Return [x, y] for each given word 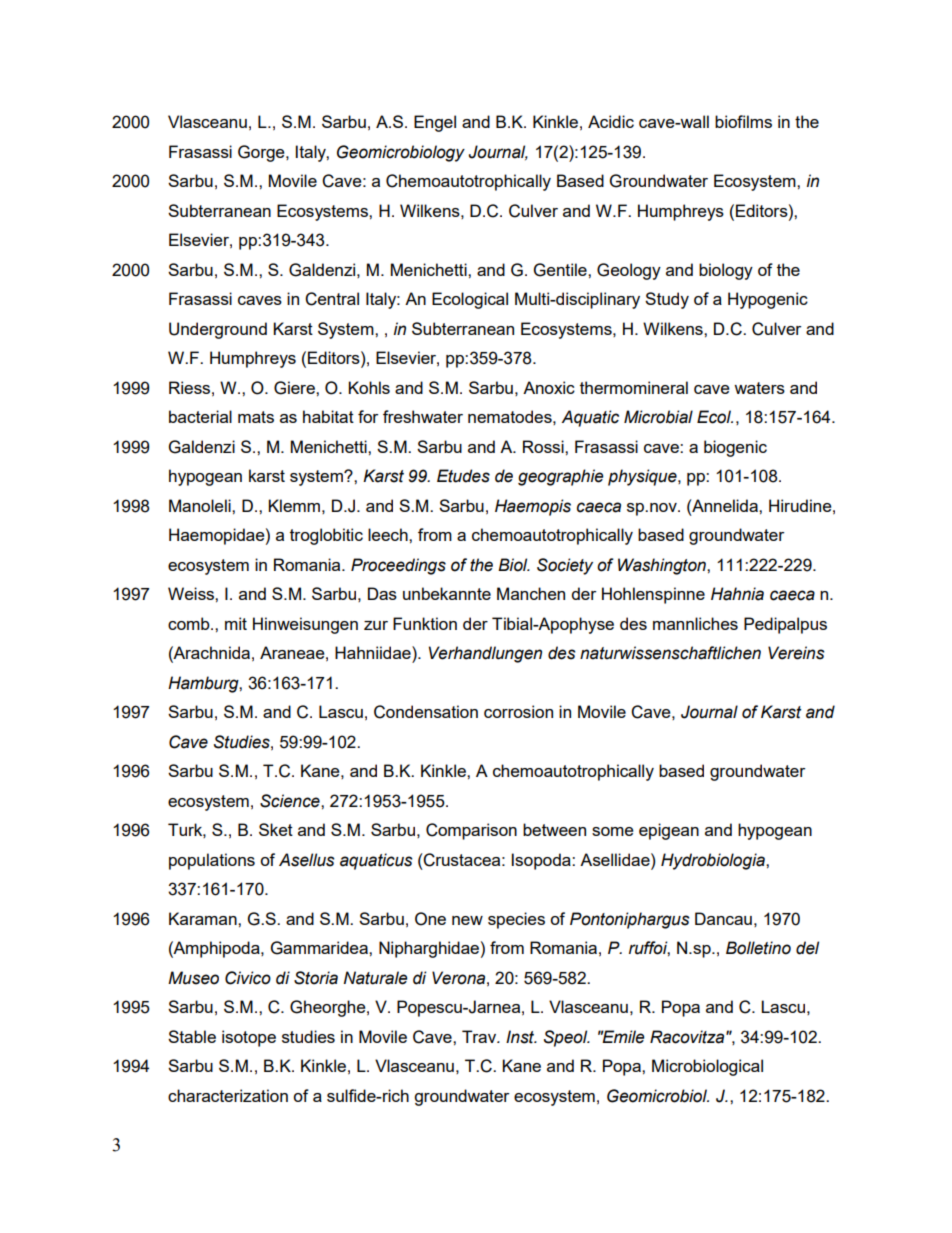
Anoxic [549, 387]
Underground [218, 330]
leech [389, 534]
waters [759, 388]
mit [236, 623]
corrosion [518, 711]
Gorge [262, 153]
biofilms [743, 121]
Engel [435, 123]
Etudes [463, 476]
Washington [663, 566]
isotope [249, 1038]
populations [212, 861]
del [807, 948]
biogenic [735, 448]
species [516, 920]
